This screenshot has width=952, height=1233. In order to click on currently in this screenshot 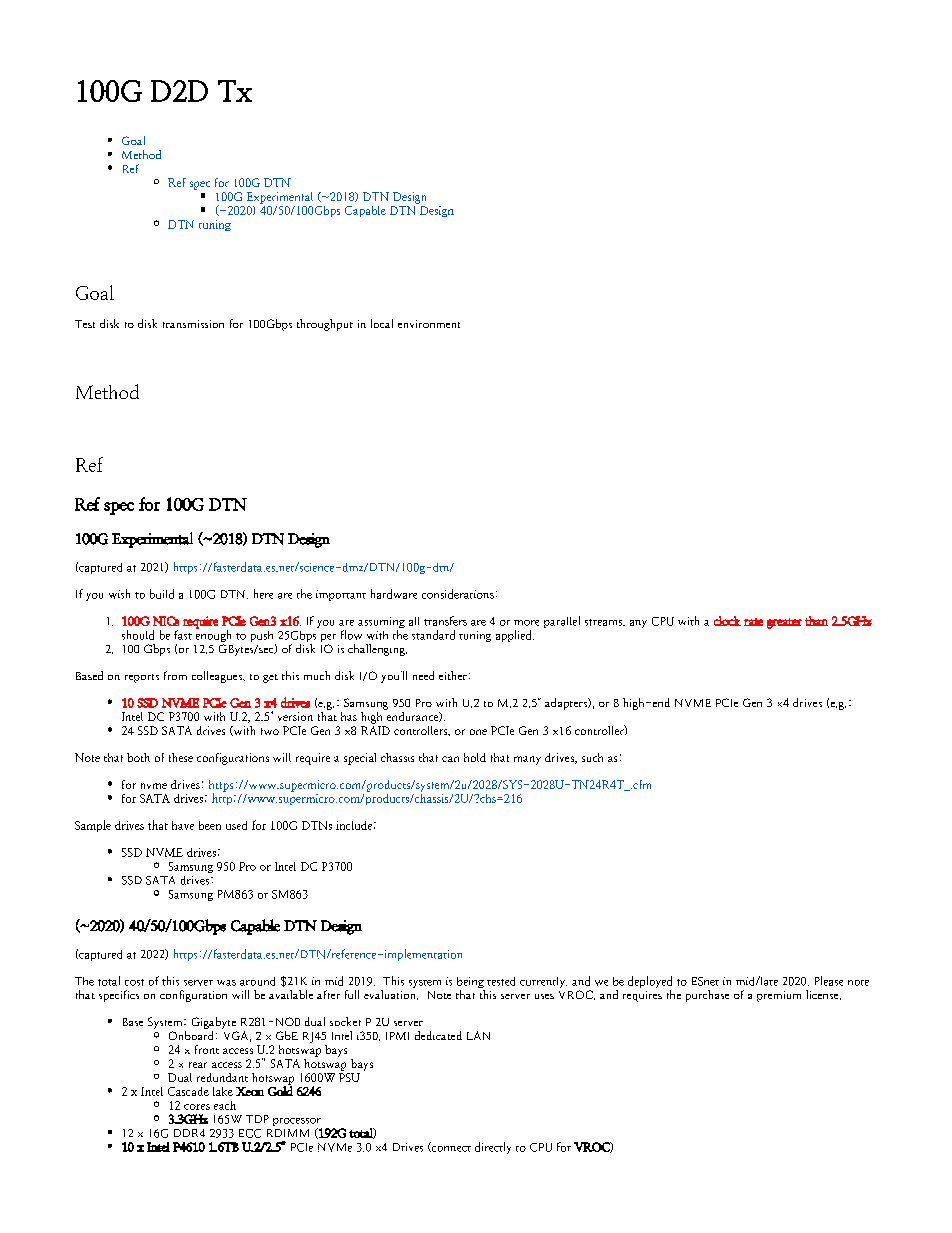, I will do `click(543, 982)`.
